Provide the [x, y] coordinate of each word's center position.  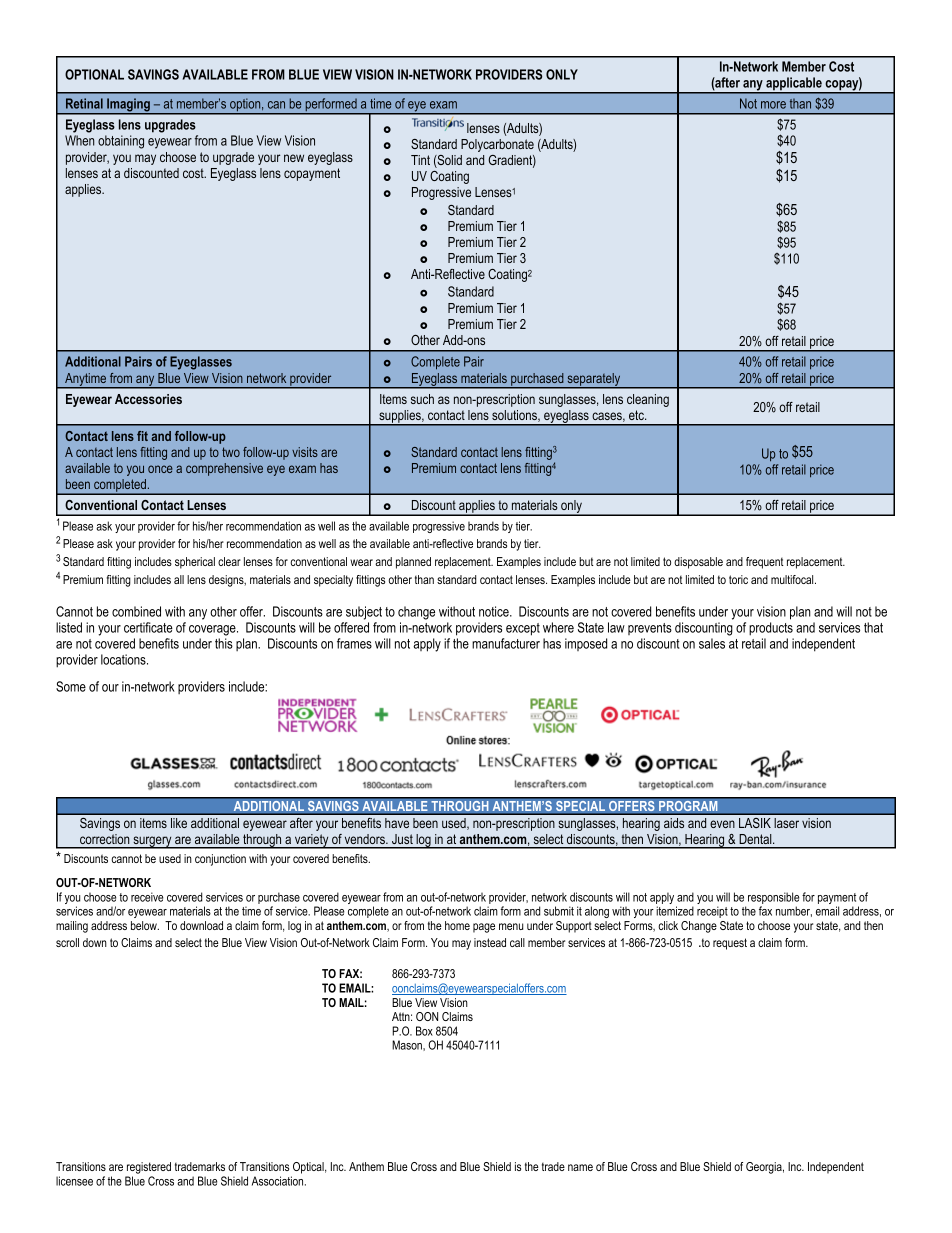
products [771, 629]
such [422, 399]
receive [147, 897]
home [457, 925]
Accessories [148, 399]
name [580, 1167]
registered [149, 1168]
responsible [773, 899]
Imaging [128, 106]
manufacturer [506, 643]
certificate [148, 627]
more [773, 105]
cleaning [648, 400]
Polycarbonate [497, 145]
